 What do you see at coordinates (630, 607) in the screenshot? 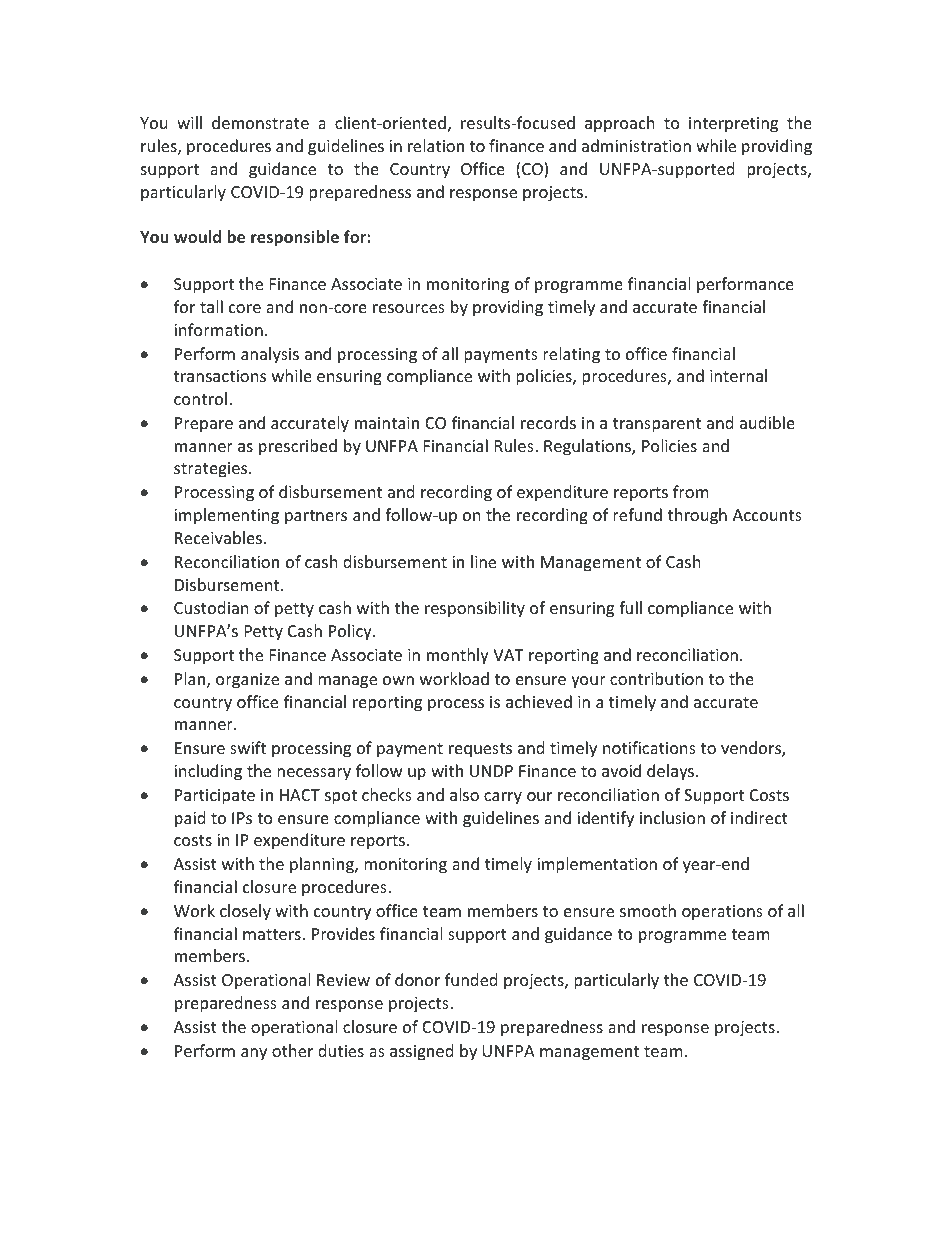
I see `full` at bounding box center [630, 607].
